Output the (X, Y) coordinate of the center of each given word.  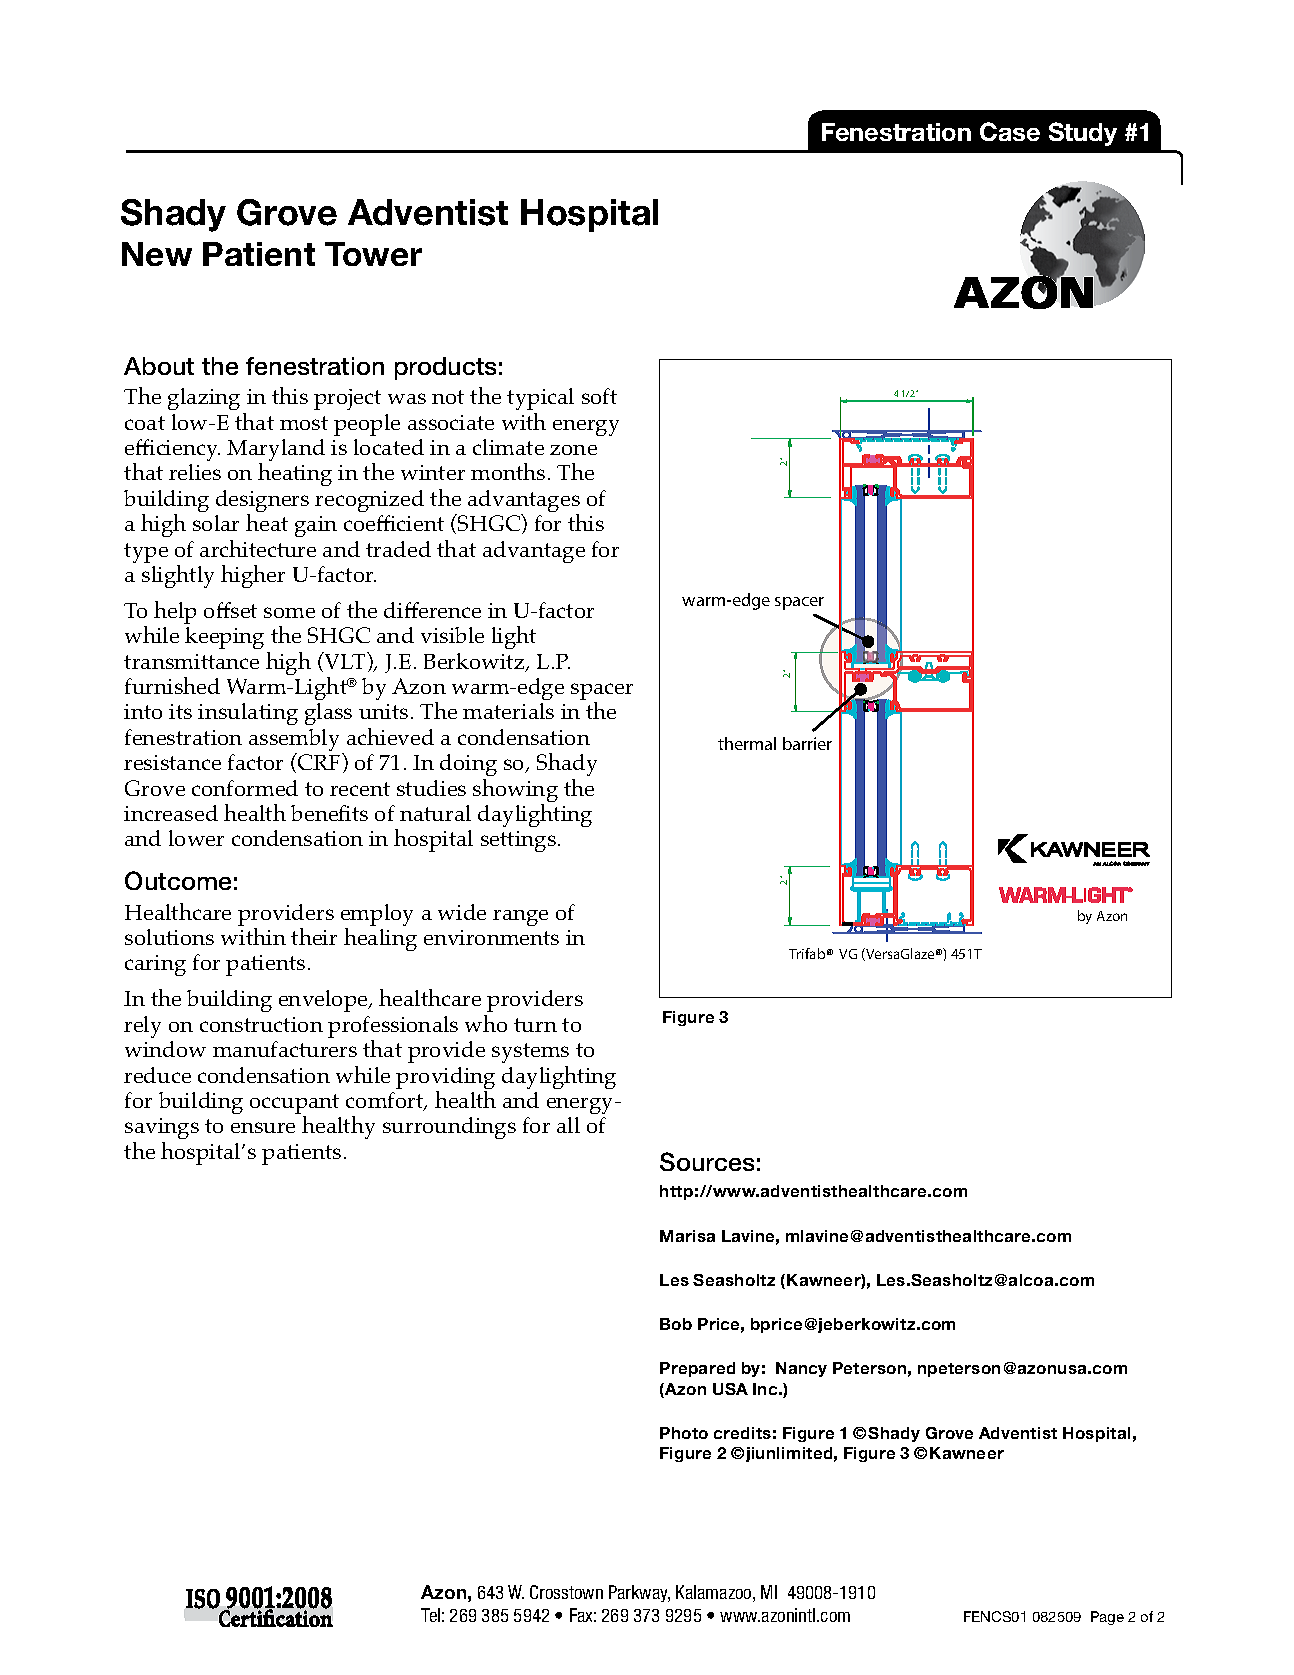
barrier (807, 743)
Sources (707, 1161)
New (157, 254)
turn (535, 1025)
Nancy (801, 1369)
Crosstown (566, 1592)
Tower (373, 254)
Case (1010, 131)
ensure (263, 1127)
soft (599, 396)
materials (508, 711)
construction (261, 1024)
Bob (676, 1324)
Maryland (276, 451)
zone (573, 450)
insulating (248, 714)
